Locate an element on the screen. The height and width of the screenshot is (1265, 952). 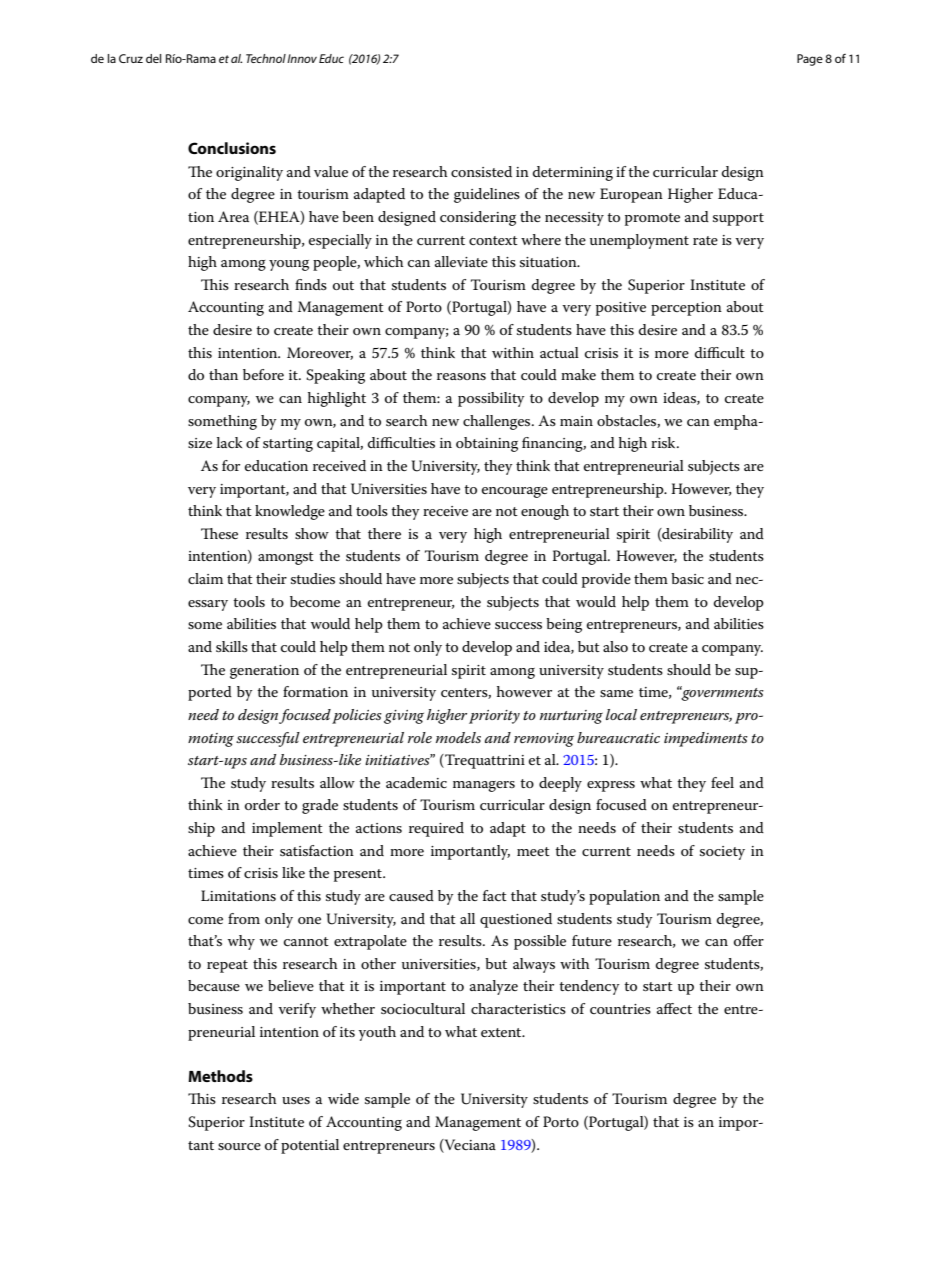
obtaining is located at coordinates (487, 444).
